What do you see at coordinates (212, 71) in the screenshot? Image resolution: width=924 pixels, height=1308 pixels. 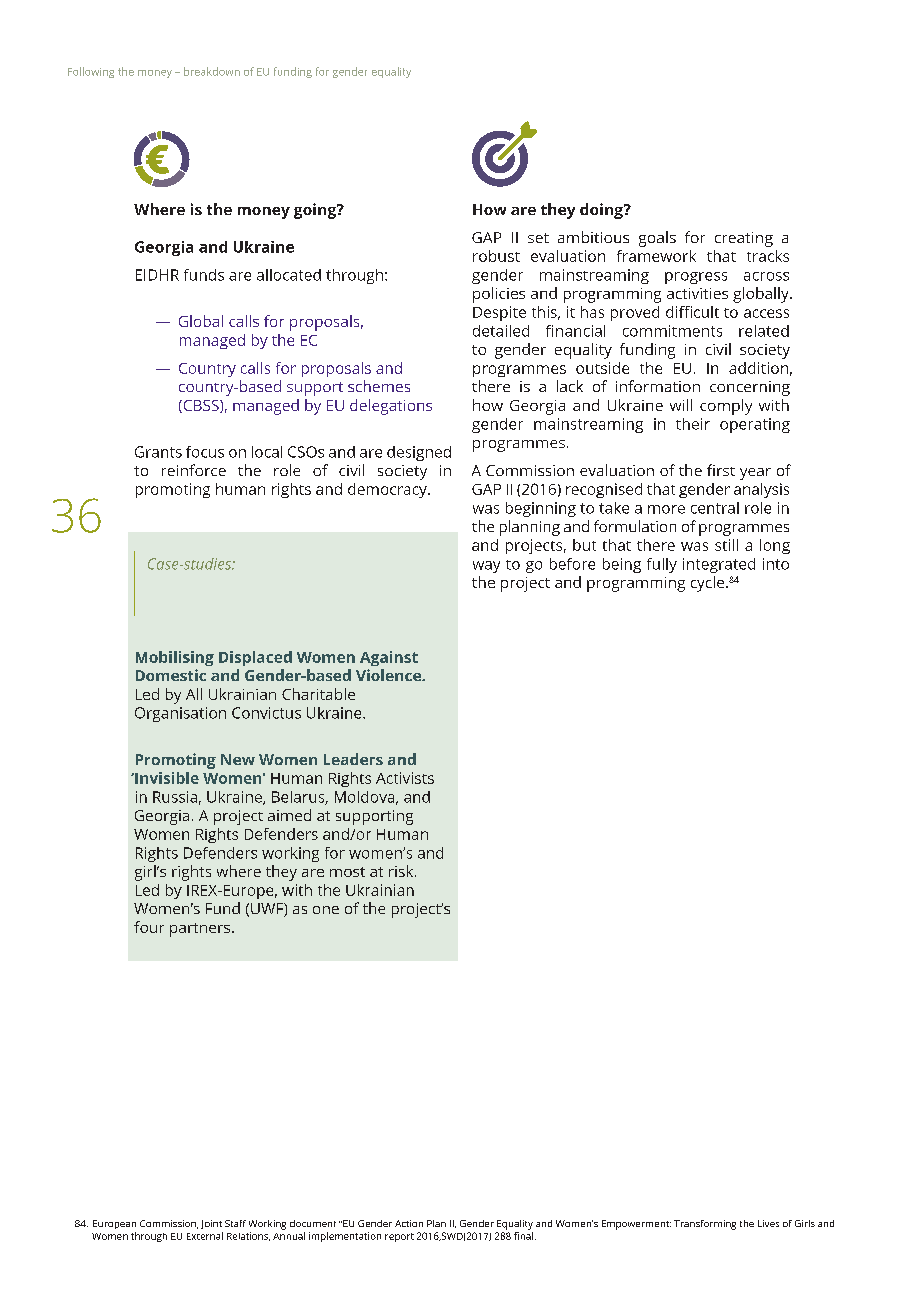 I see `breakdown` at bounding box center [212, 71].
